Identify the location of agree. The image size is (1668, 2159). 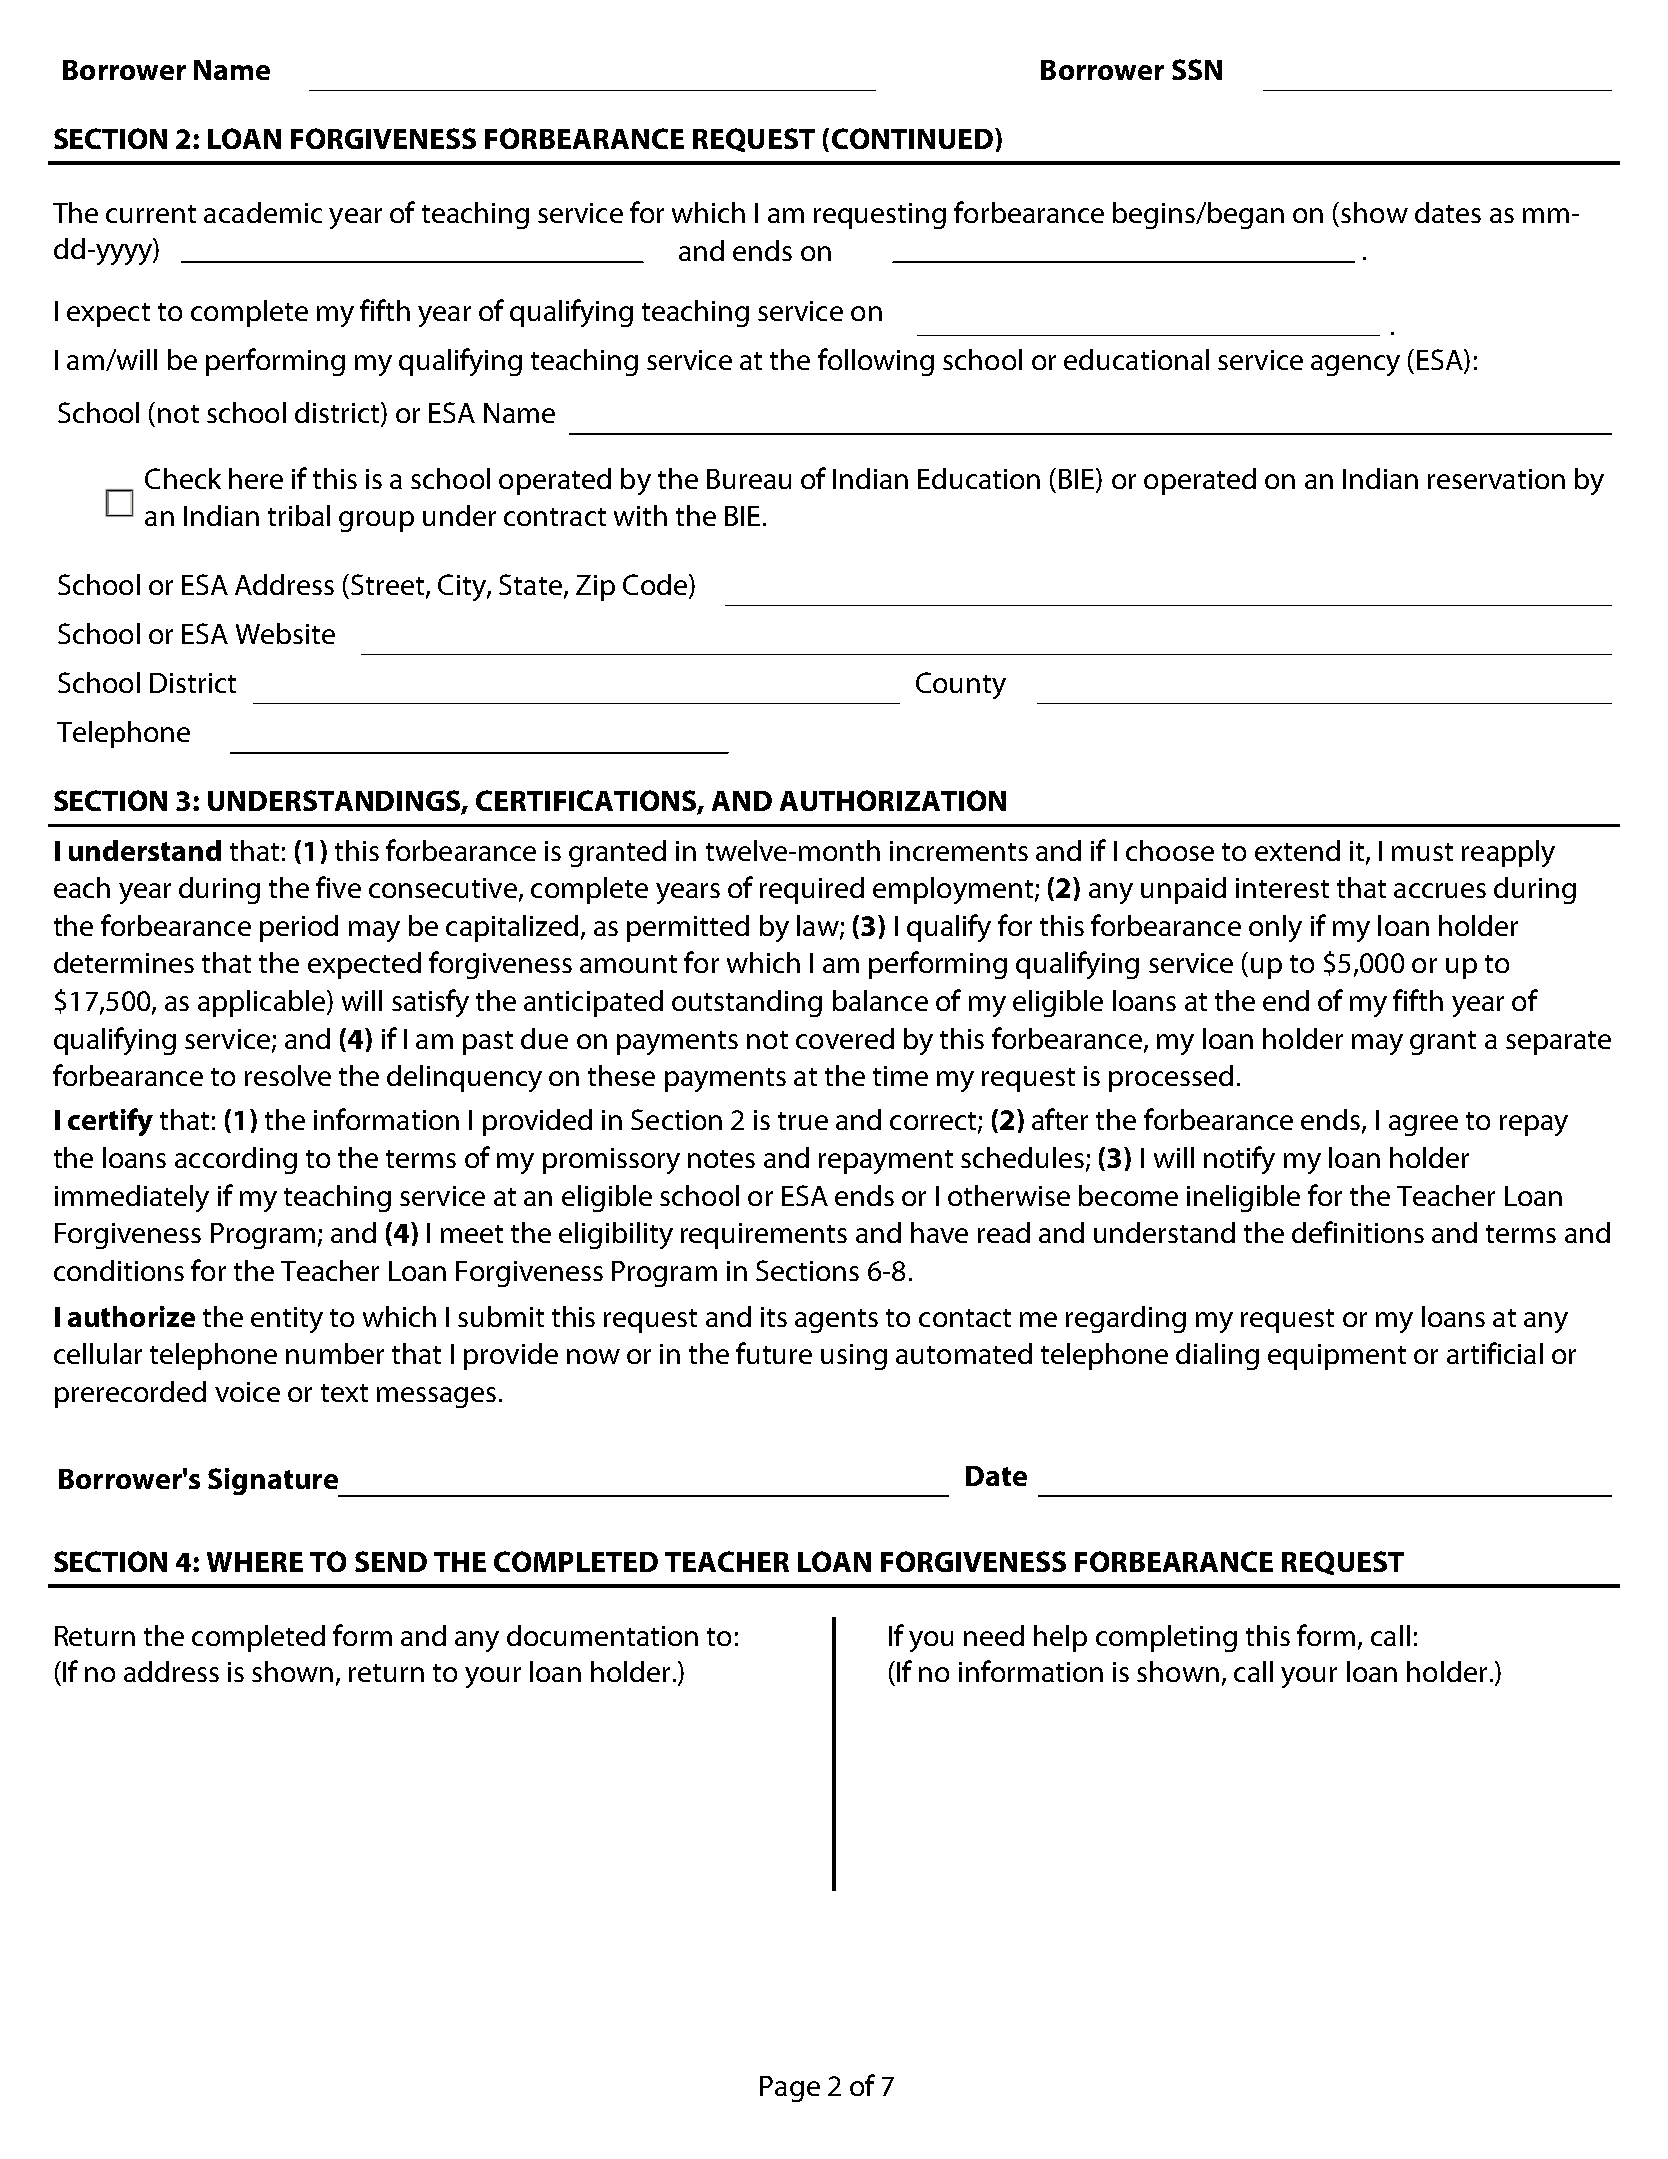
(1423, 1125).
